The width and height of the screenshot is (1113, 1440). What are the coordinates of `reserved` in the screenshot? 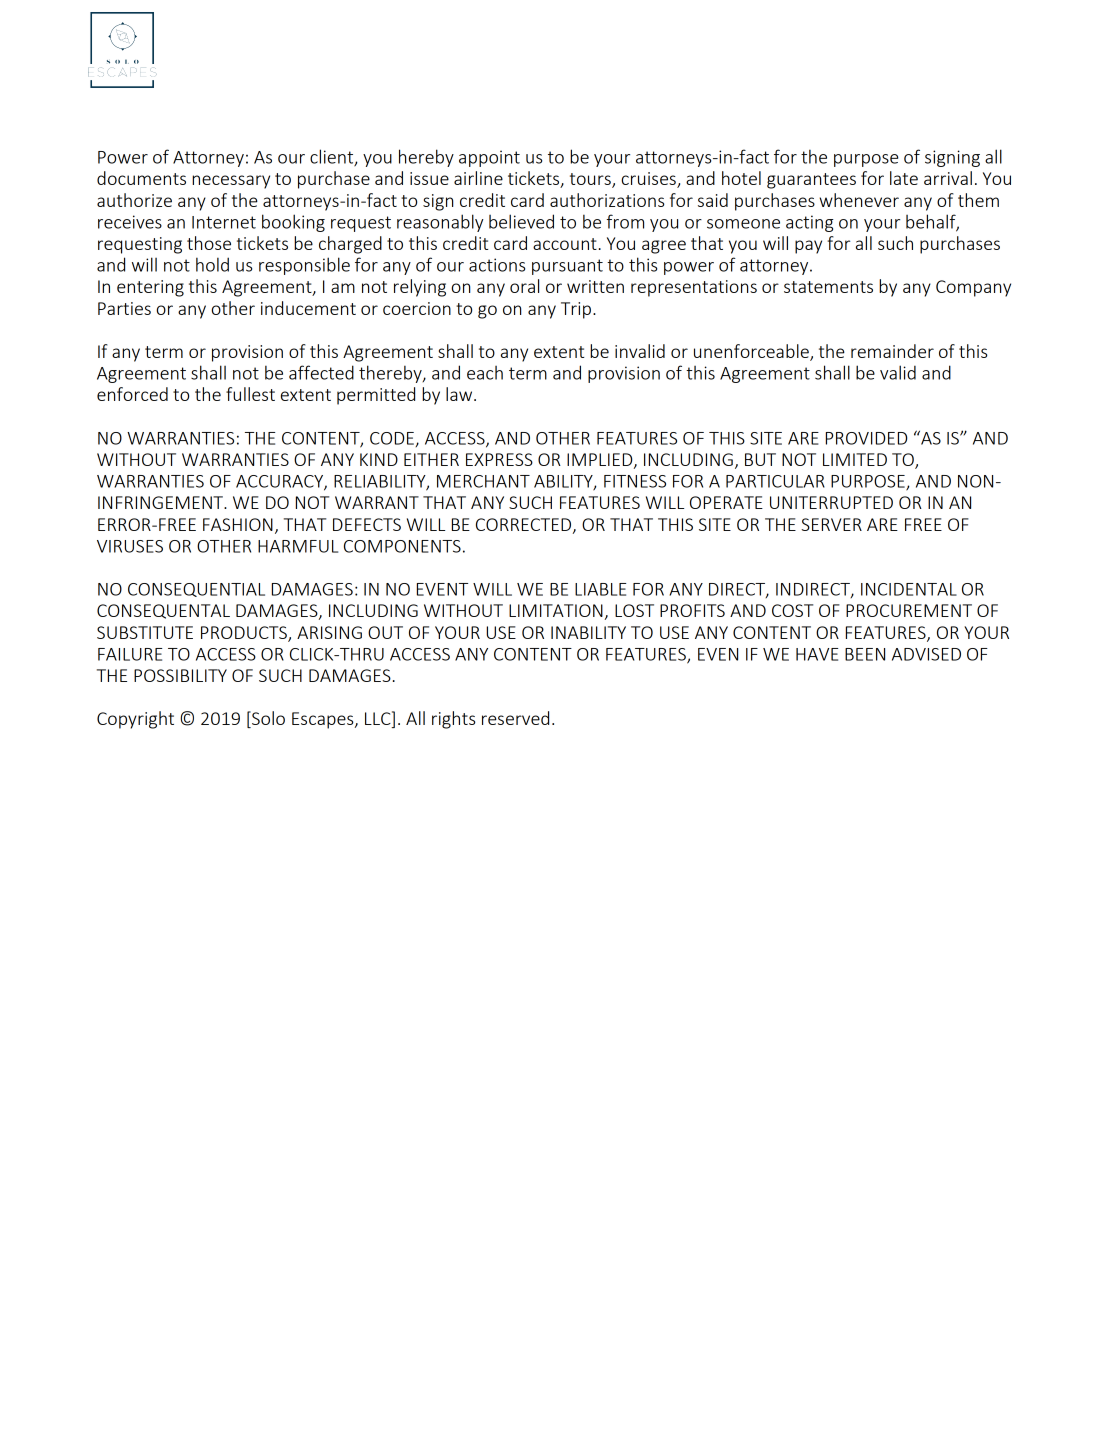 It's located at (515, 718).
